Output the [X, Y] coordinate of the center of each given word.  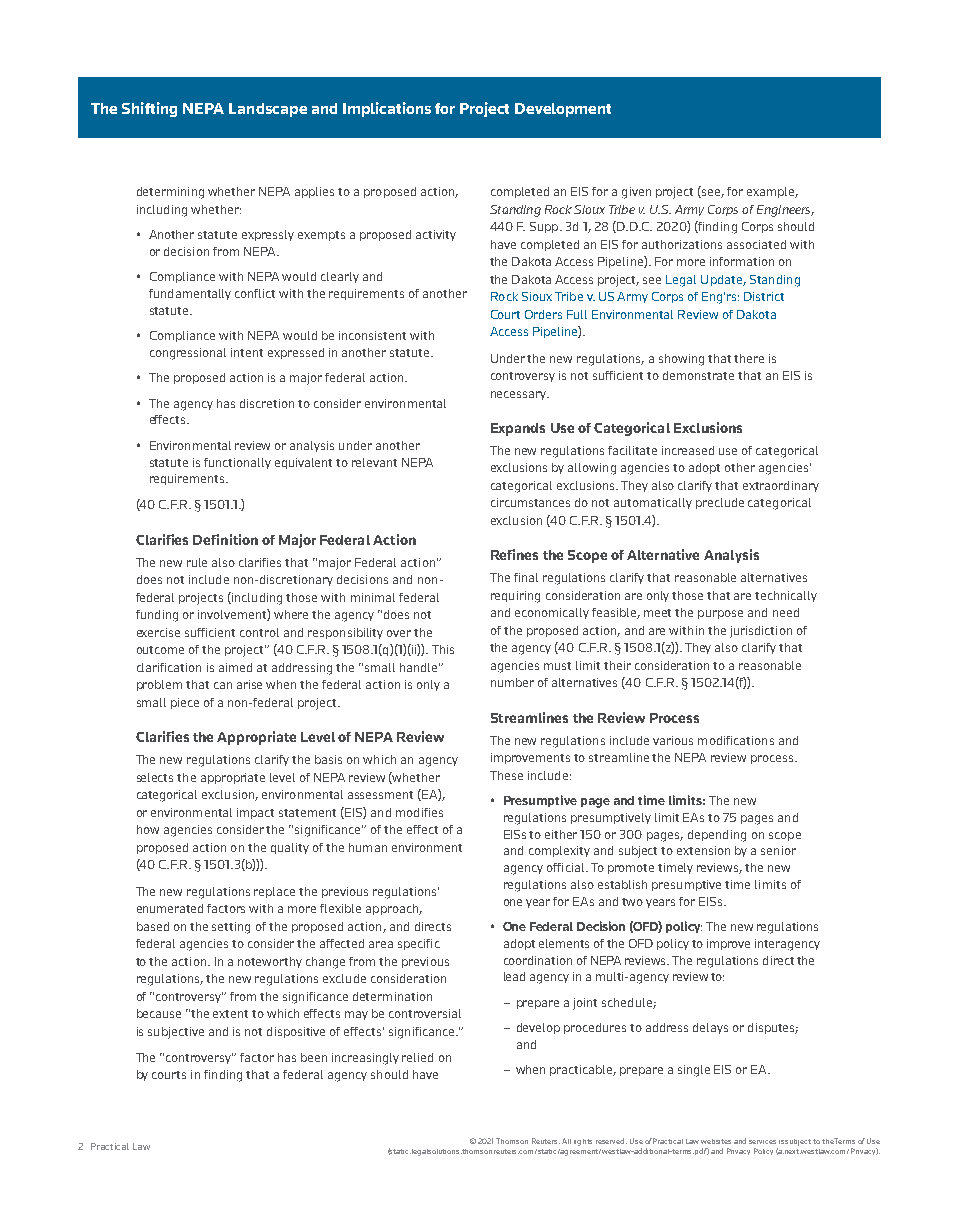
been [314, 1057]
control [259, 632]
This [443, 649]
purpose [720, 614]
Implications [387, 109]
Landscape [268, 110]
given [636, 193]
